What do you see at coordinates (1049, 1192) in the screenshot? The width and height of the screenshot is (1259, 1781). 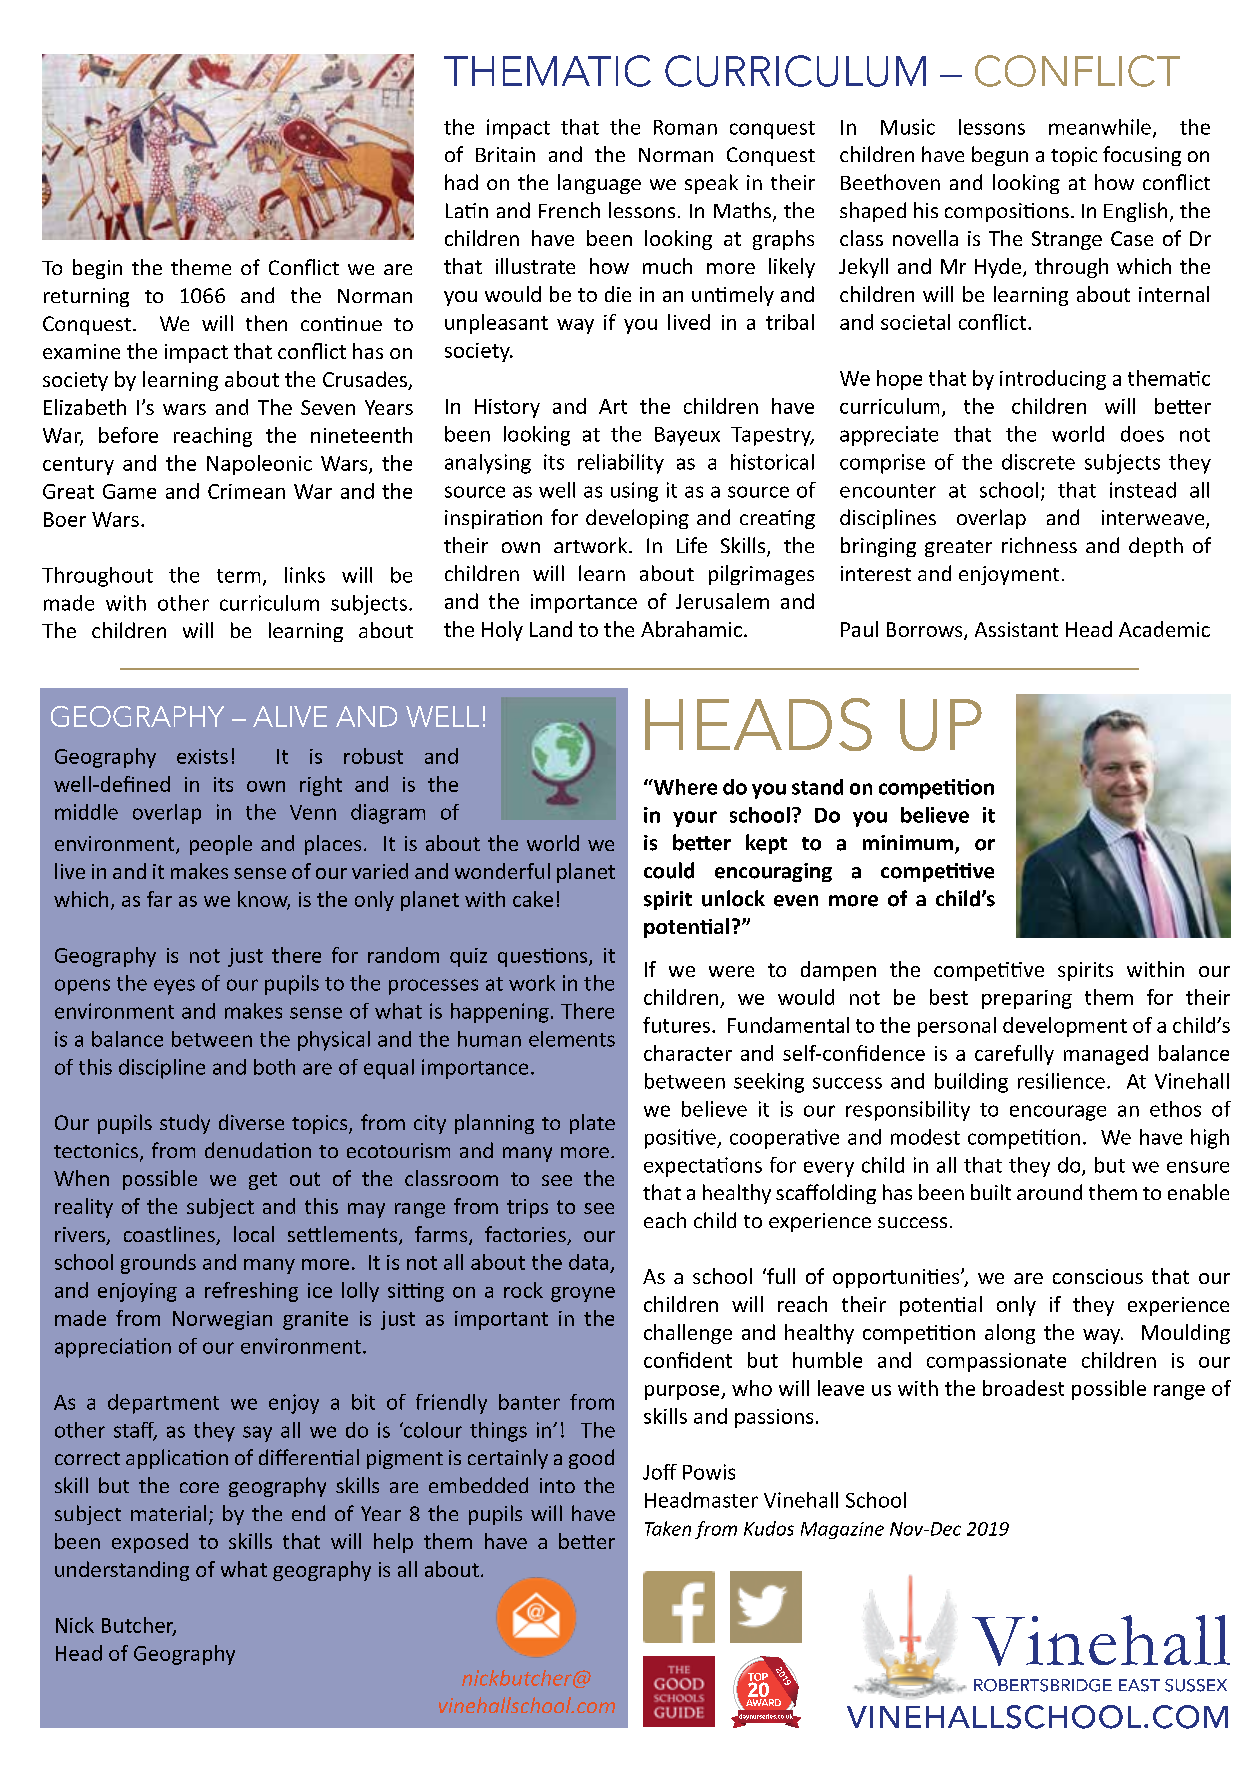 I see `around` at bounding box center [1049, 1192].
